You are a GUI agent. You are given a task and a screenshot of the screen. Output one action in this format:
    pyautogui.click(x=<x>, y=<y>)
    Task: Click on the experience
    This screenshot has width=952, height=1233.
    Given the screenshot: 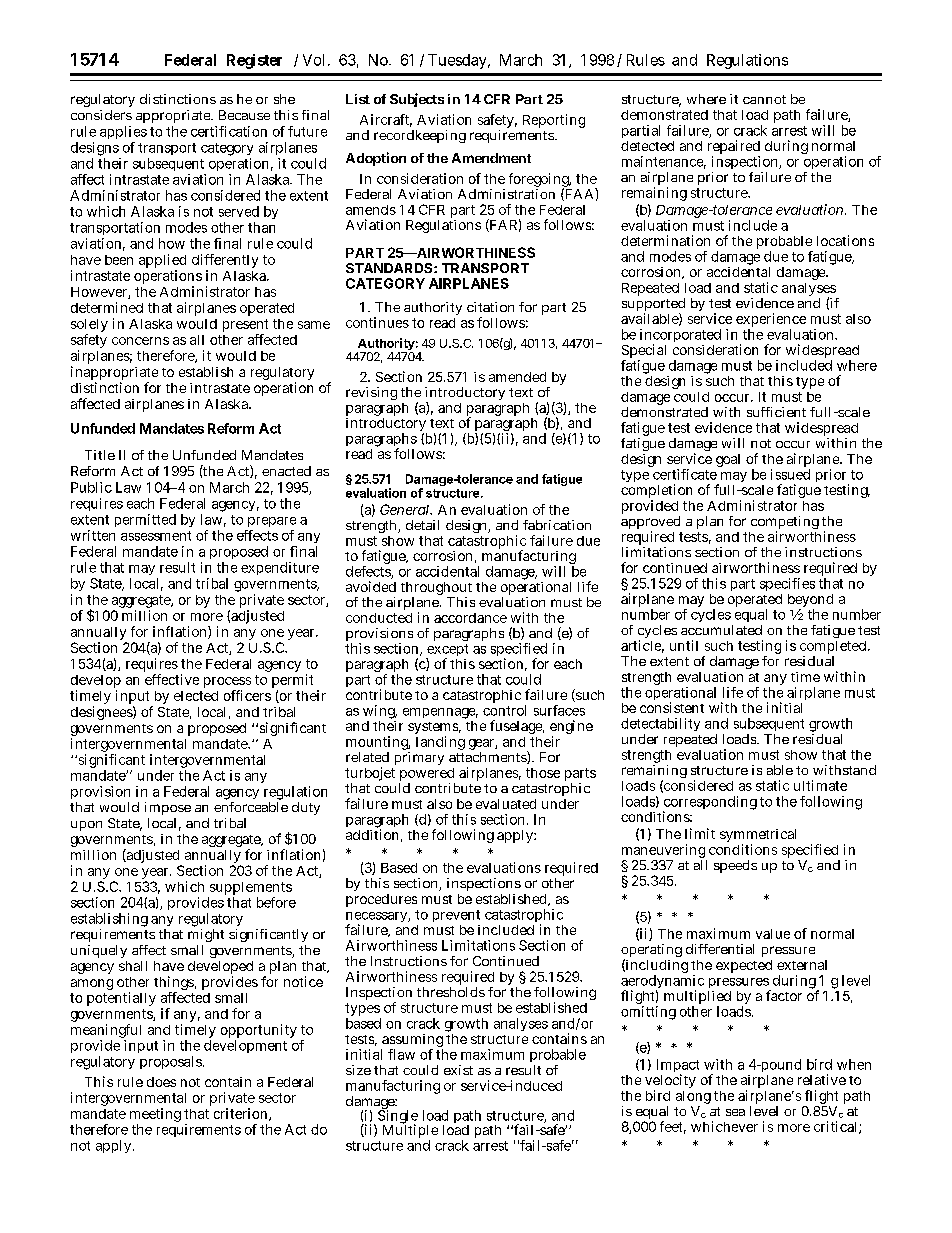 What is the action you would take?
    pyautogui.click(x=771, y=321)
